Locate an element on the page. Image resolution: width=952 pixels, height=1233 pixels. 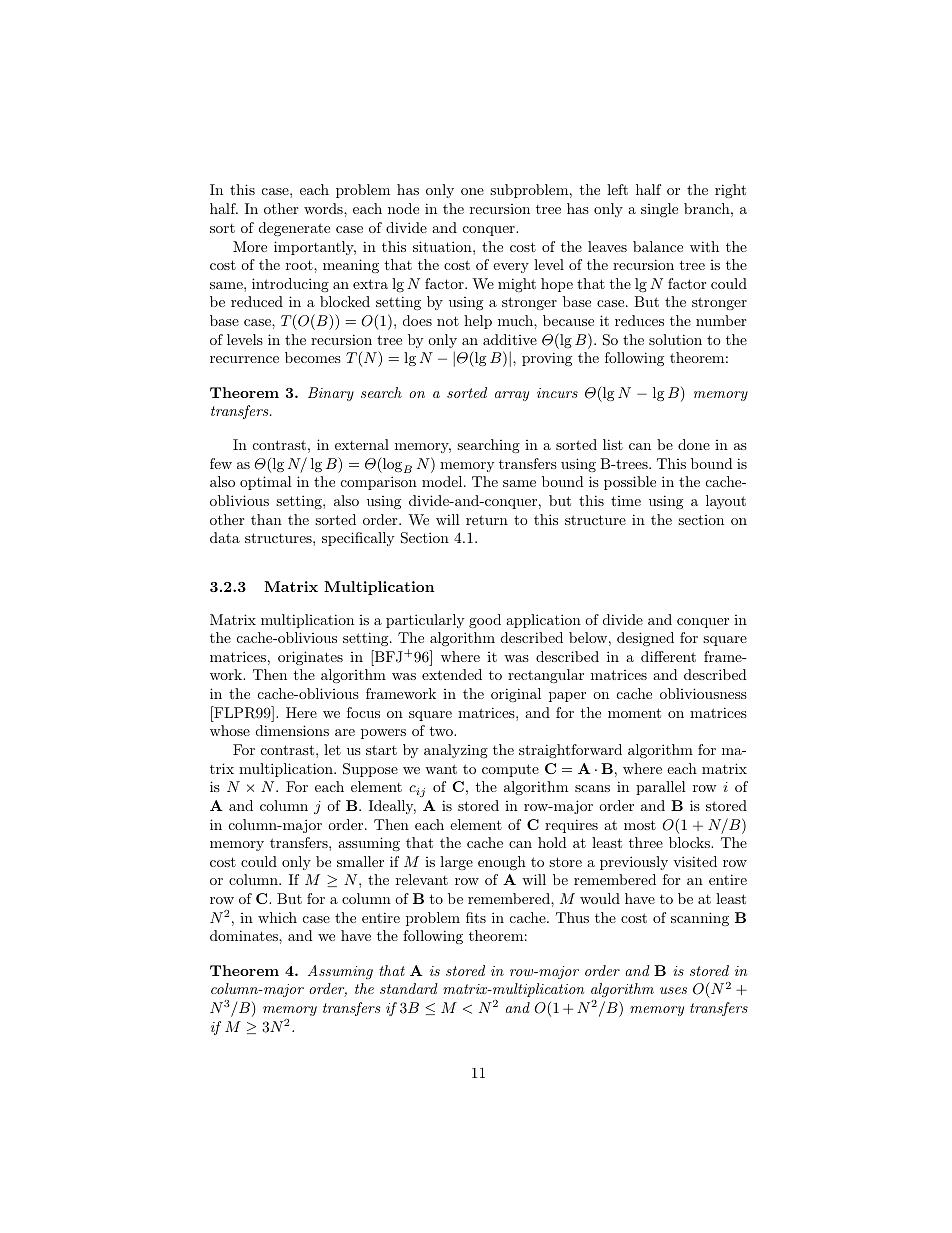
compute is located at coordinates (510, 770).
